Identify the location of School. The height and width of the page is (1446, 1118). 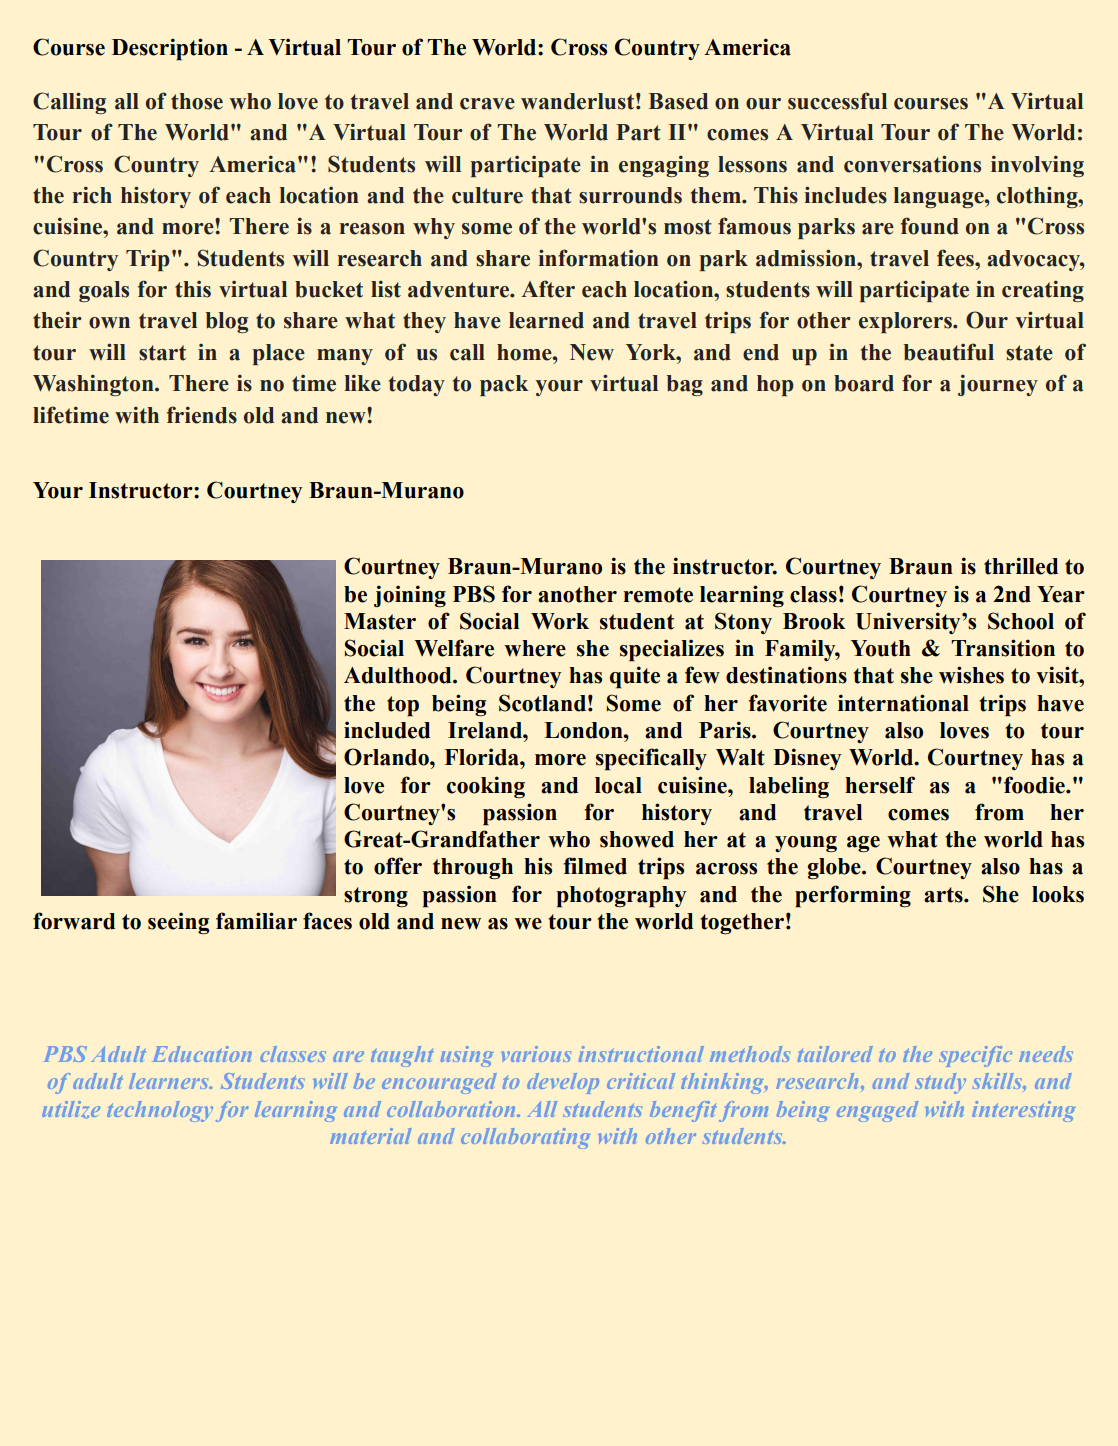
(1021, 621).
